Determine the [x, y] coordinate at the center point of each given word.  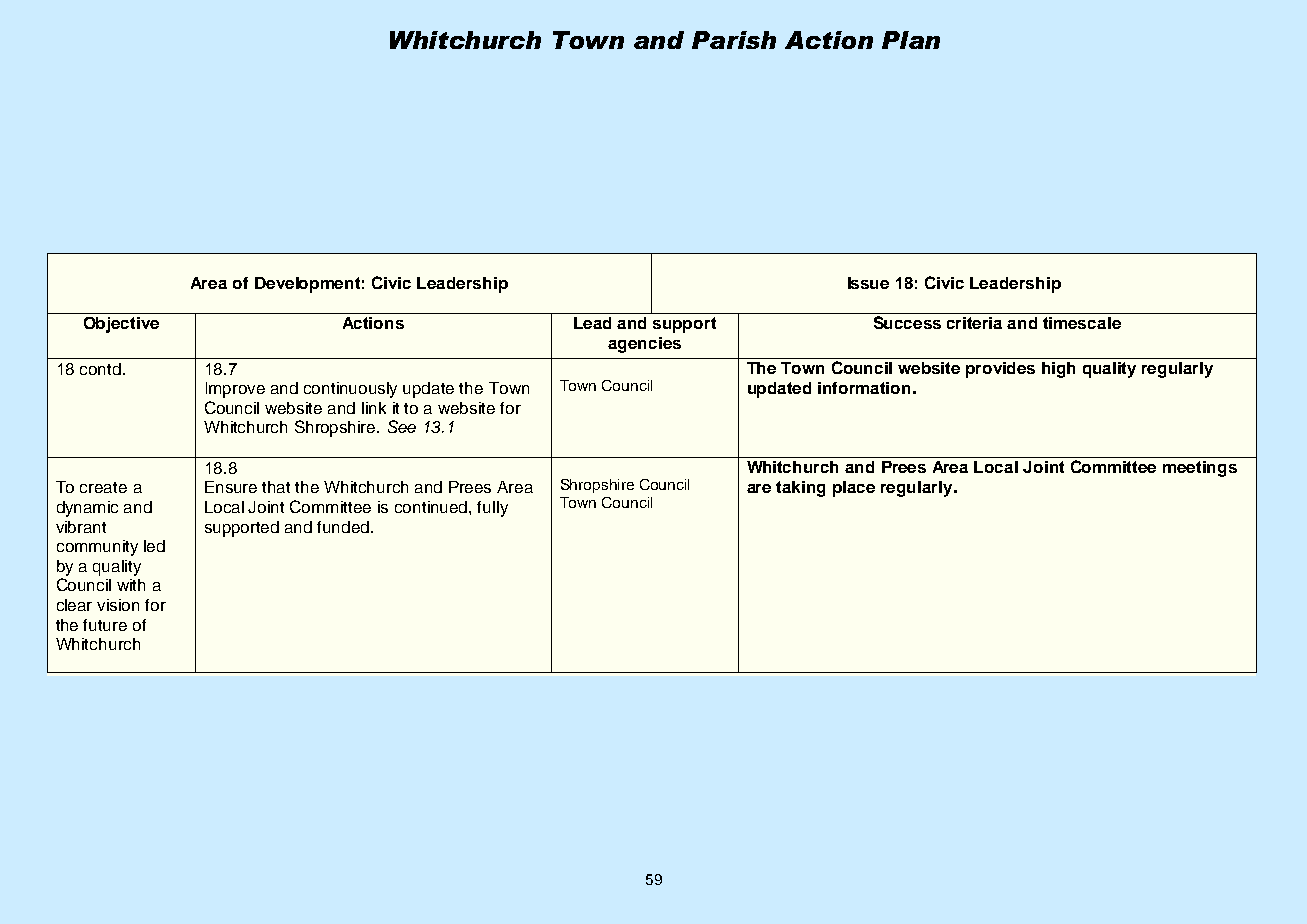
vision [118, 605]
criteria [974, 323]
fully [492, 509]
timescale [1082, 323]
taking [800, 489]
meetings [1200, 469]
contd [100, 369]
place [854, 489]
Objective [121, 325]
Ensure [231, 487]
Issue [868, 283]
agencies [644, 345]
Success [907, 322]
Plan [911, 40]
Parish [734, 40]
